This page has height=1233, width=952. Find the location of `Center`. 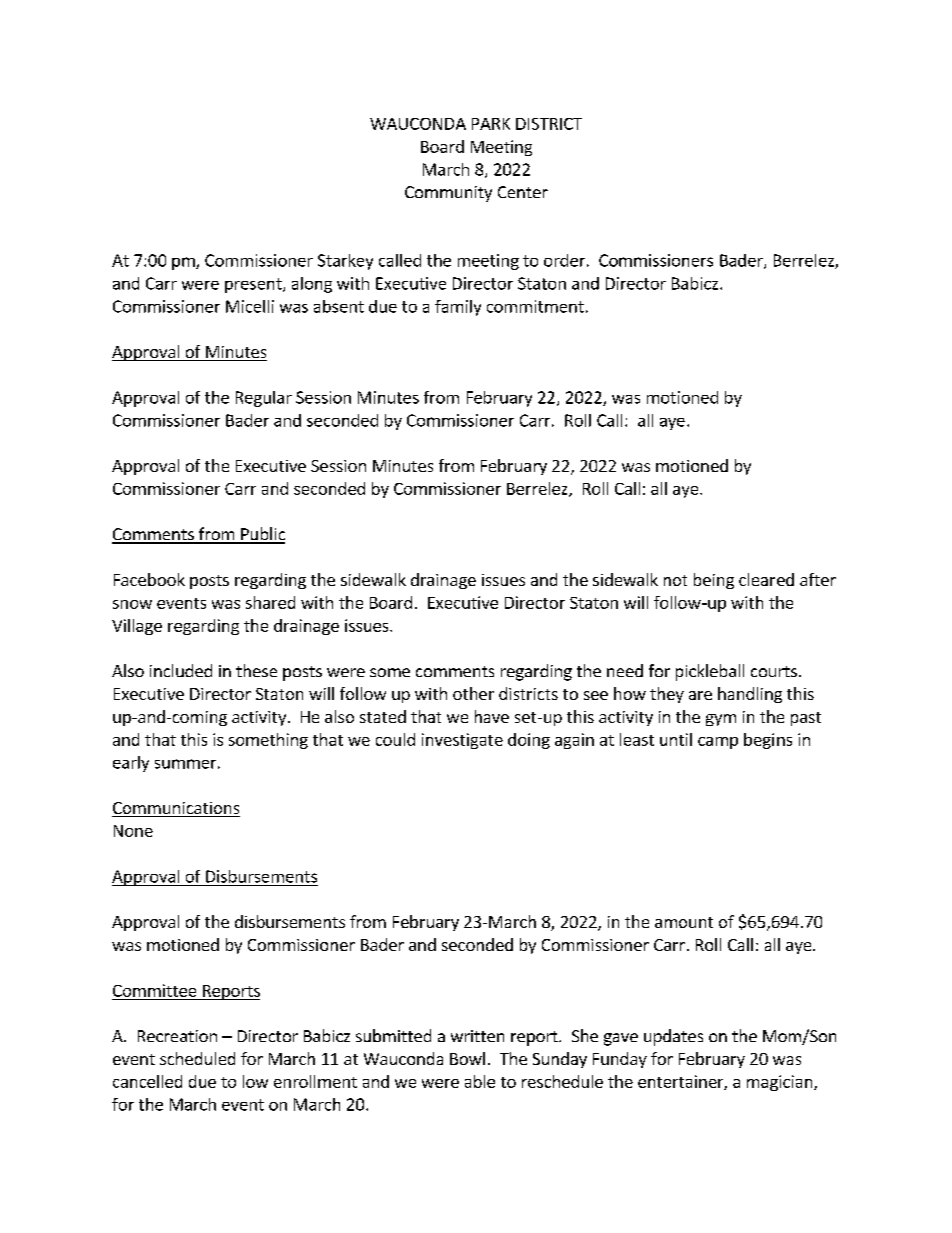

Center is located at coordinates (523, 192).
